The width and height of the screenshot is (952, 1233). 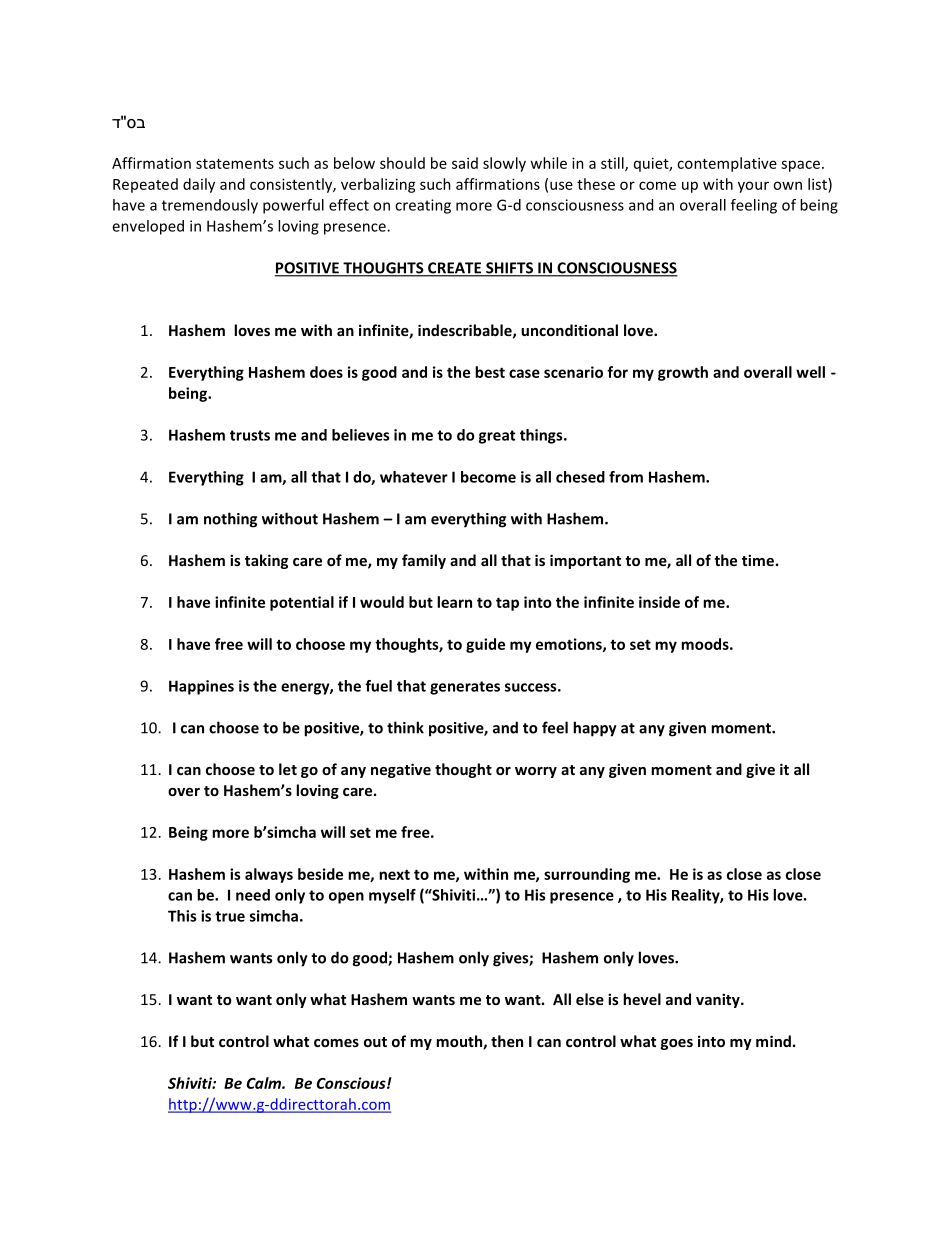 I want to click on vanity, so click(x=719, y=1000).
